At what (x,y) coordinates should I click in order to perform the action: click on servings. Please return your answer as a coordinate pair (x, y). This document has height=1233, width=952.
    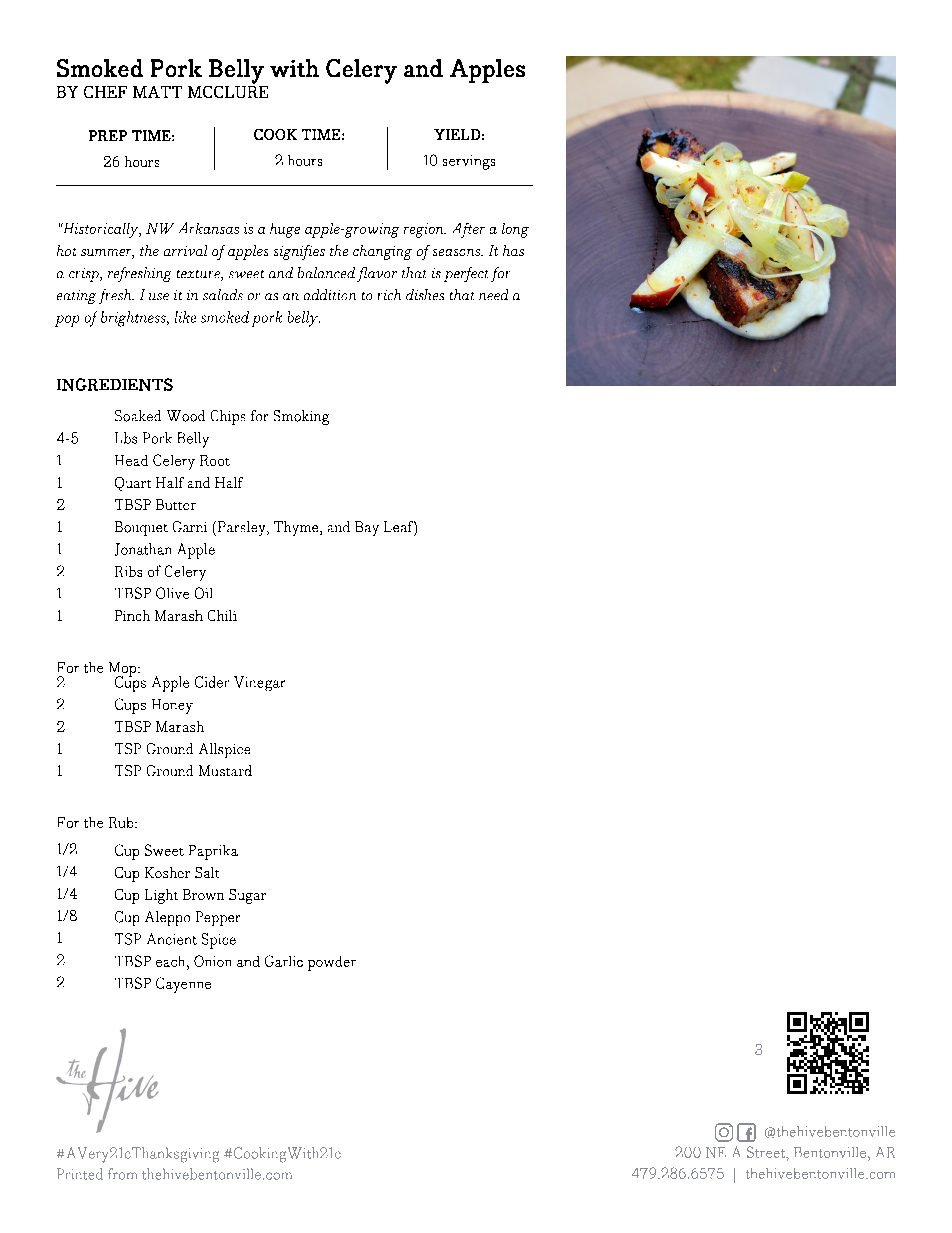
    Looking at the image, I should click on (469, 162).
